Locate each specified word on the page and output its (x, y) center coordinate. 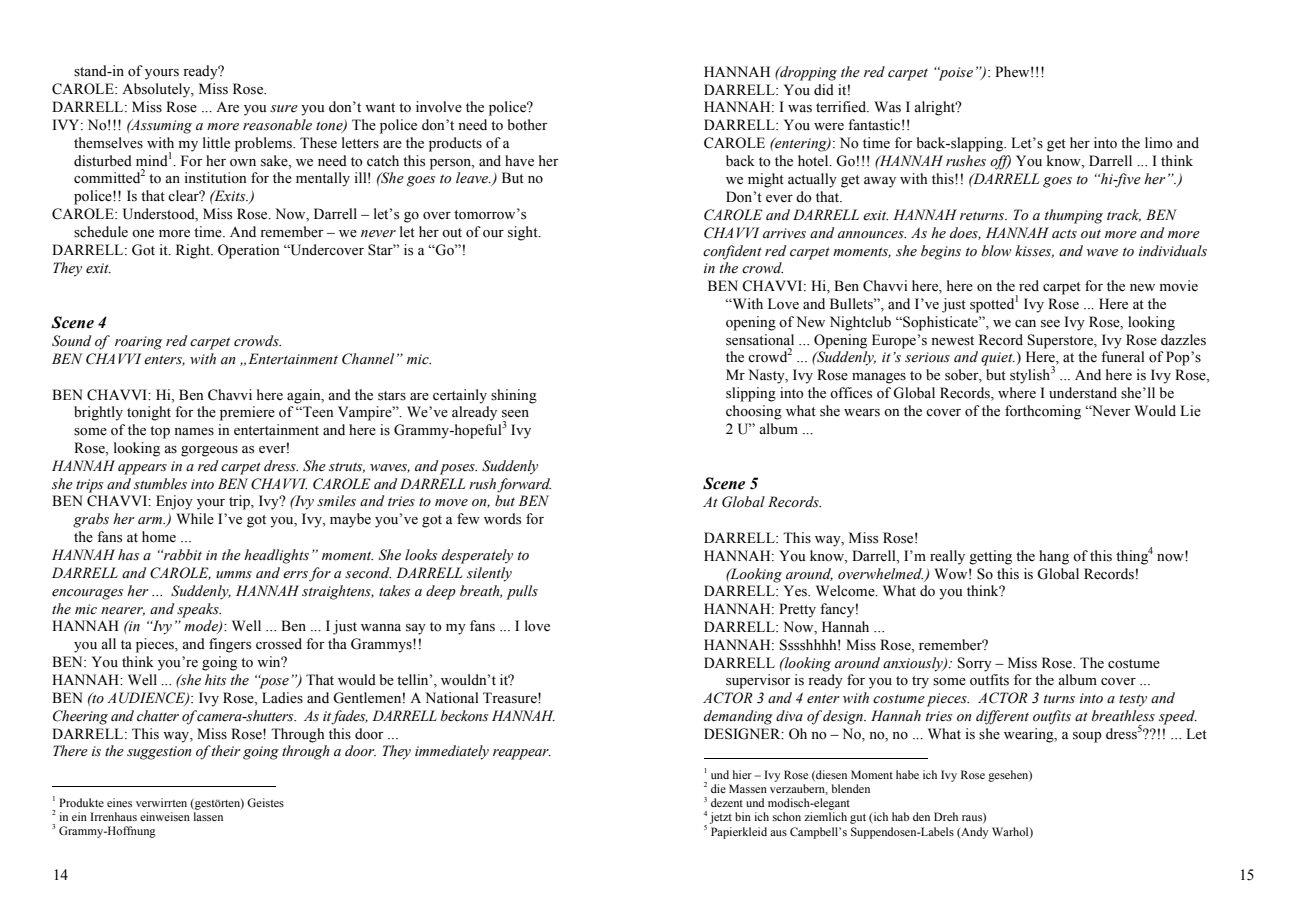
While (195, 519)
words (502, 519)
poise (954, 73)
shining (514, 396)
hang (1054, 557)
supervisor (758, 681)
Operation (249, 251)
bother (528, 125)
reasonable (277, 125)
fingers (230, 645)
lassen (208, 816)
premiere (247, 413)
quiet (998, 359)
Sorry (975, 664)
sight (524, 233)
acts (1064, 234)
